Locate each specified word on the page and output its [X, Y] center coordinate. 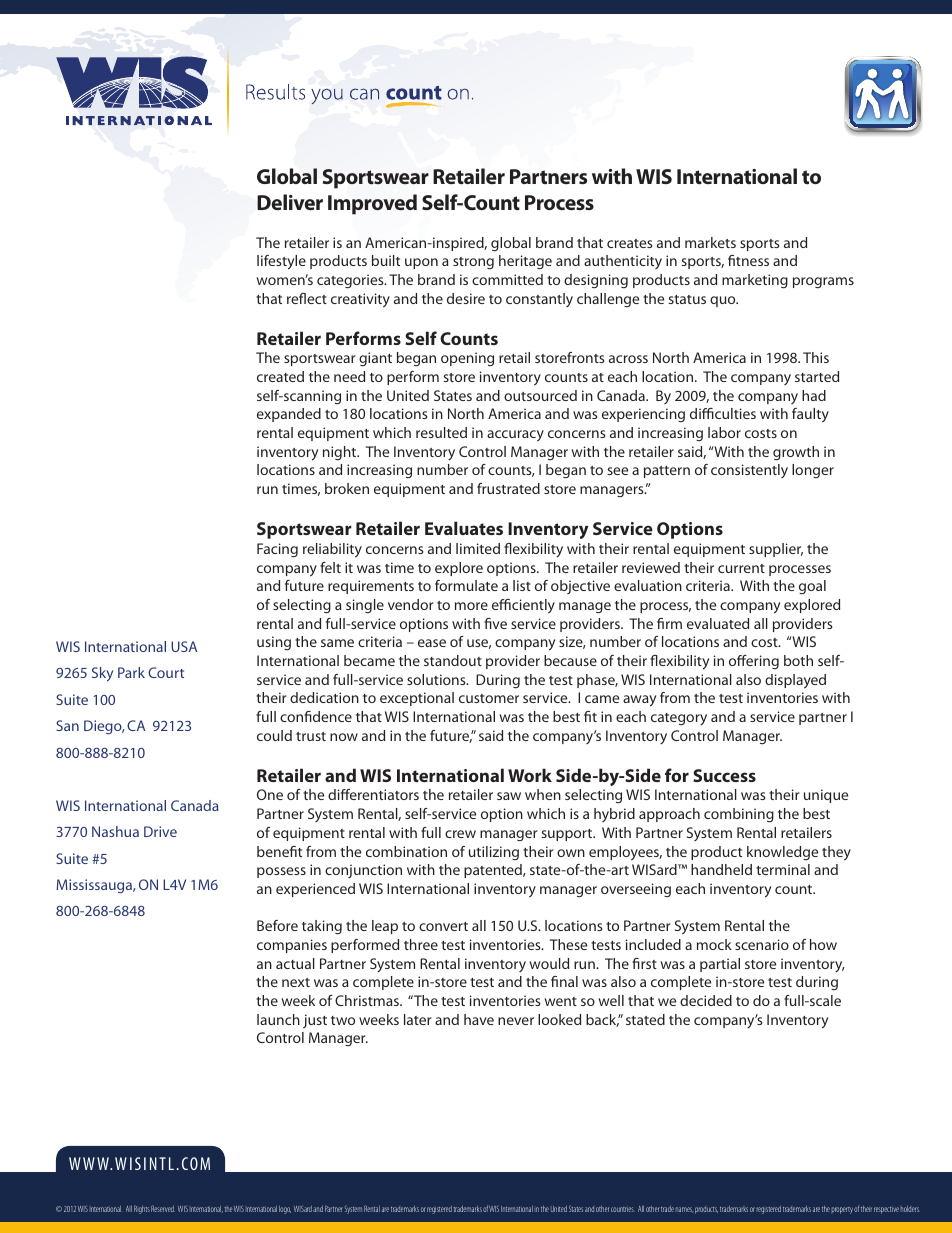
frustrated [508, 488]
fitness [748, 260]
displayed [795, 681]
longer [813, 471]
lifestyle [281, 262]
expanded [289, 415]
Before [277, 925]
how [823, 944]
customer [489, 698]
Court [166, 672]
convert [443, 926]
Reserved [163, 1208]
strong [473, 263]
